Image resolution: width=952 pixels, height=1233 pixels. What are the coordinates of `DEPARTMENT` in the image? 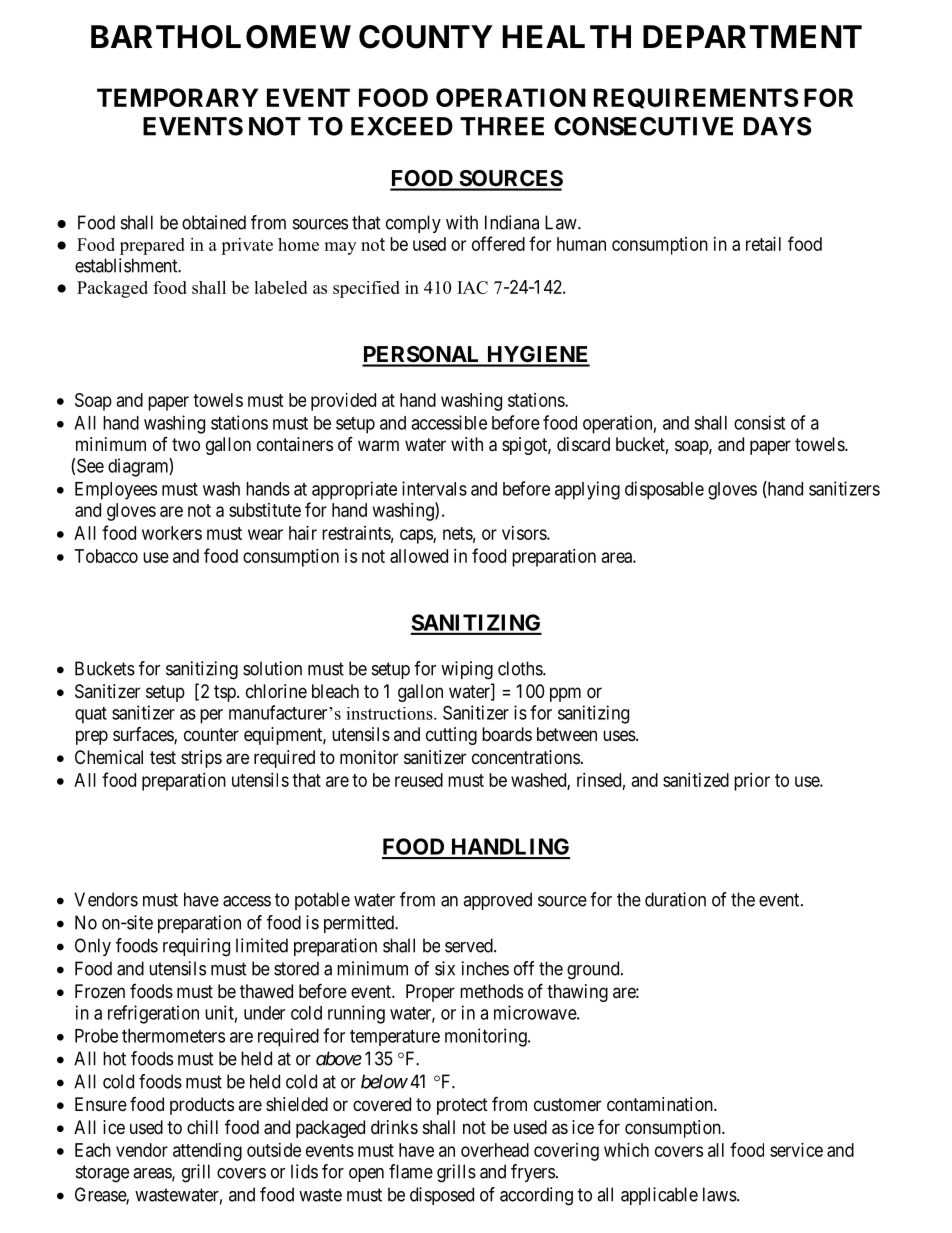 It's located at (752, 36).
